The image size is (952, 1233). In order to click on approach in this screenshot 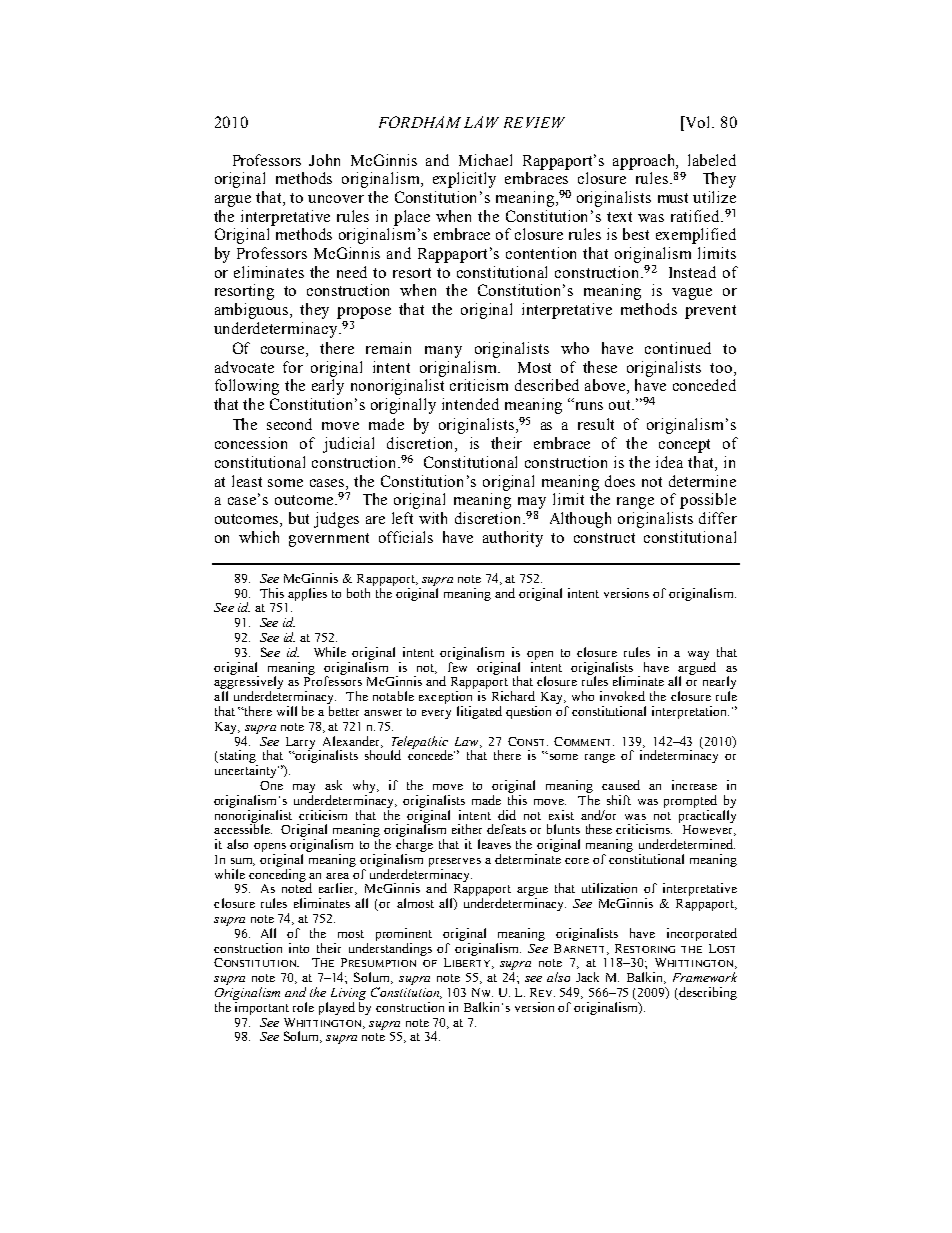, I will do `click(645, 162)`.
